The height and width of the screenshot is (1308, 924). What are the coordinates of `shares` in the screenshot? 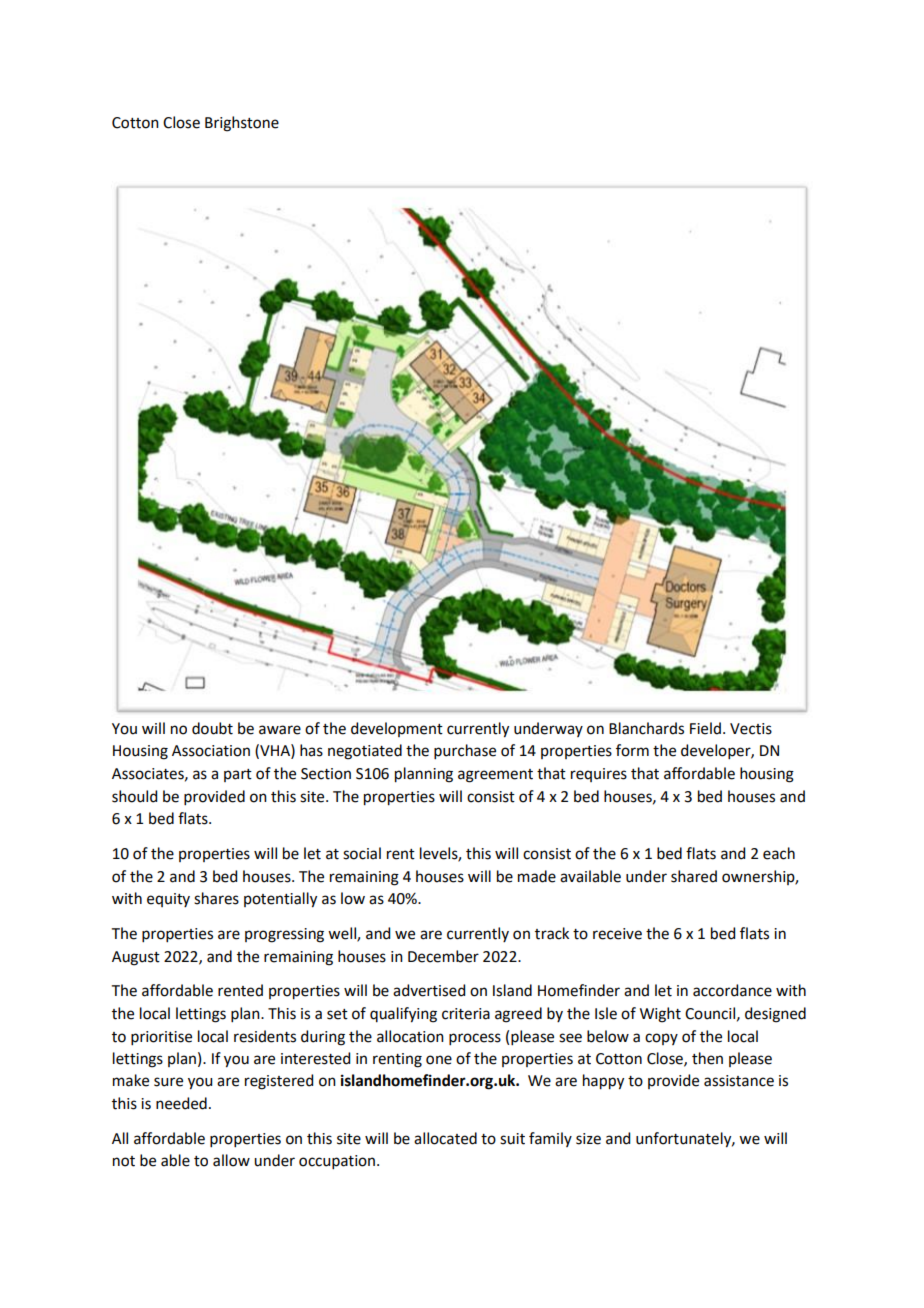 It's located at (216, 898).
